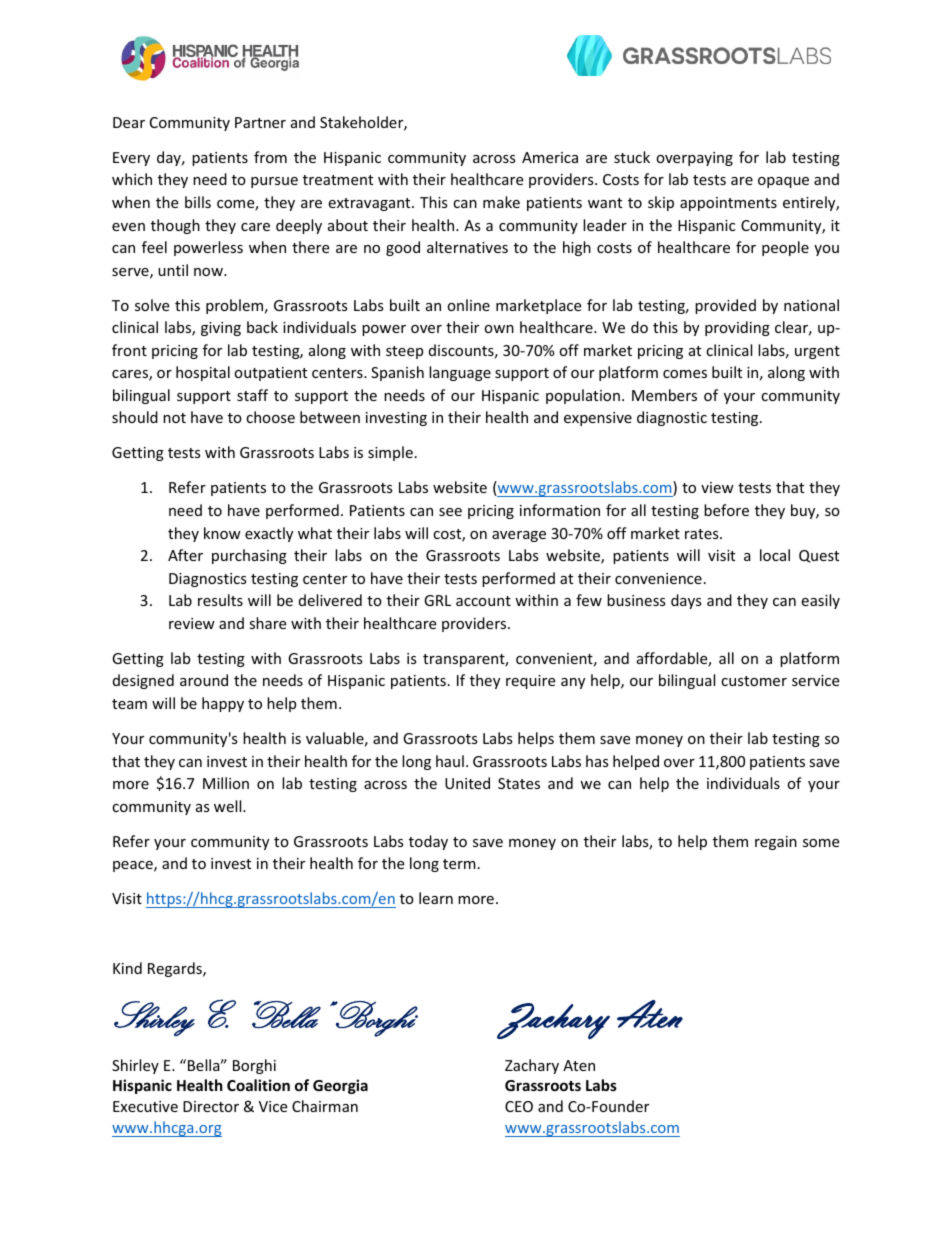 Image resolution: width=952 pixels, height=1233 pixels. Describe the element at coordinates (450, 512) in the image. I see `see` at that location.
